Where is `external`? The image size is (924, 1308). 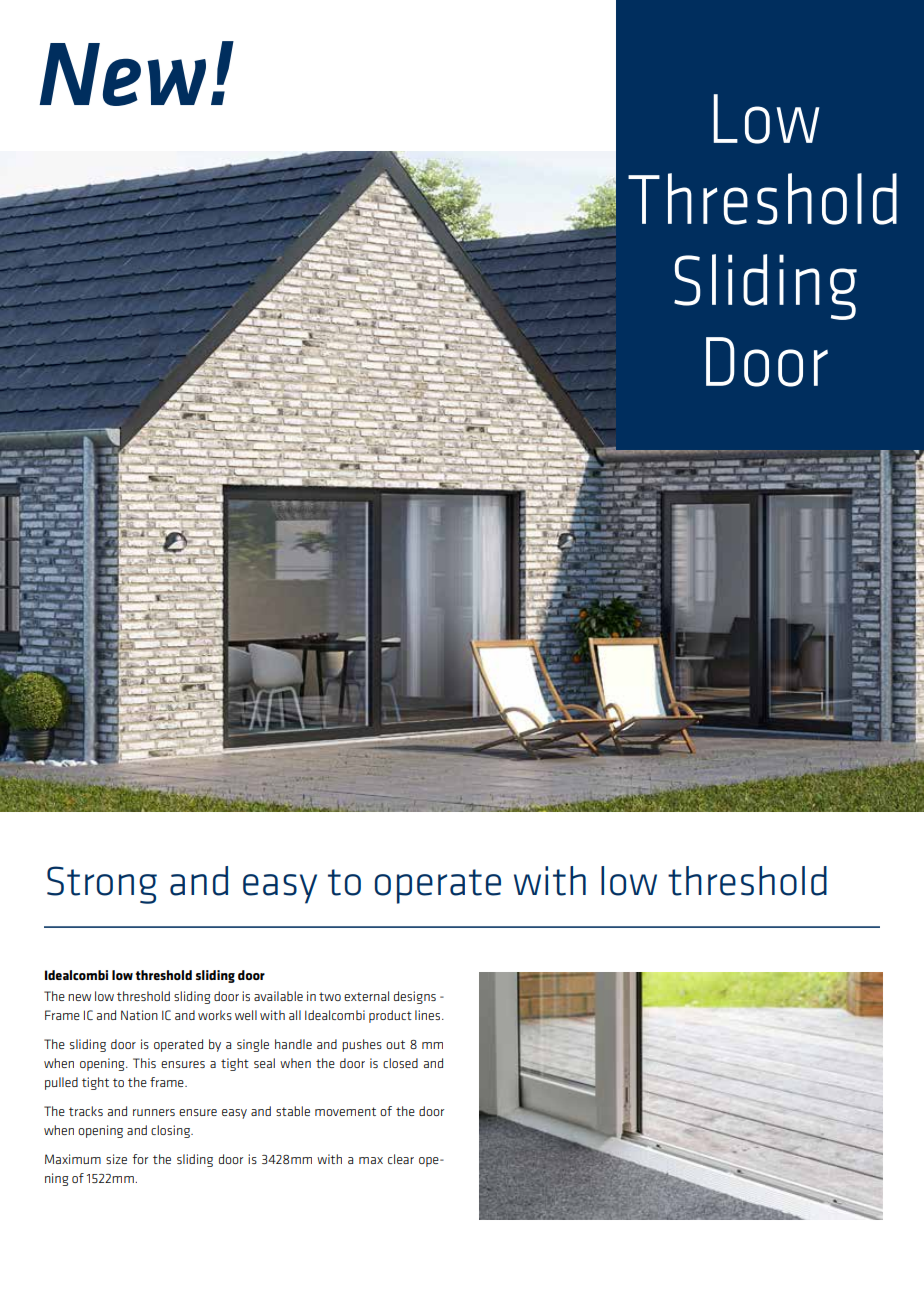
external is located at coordinates (366, 996).
